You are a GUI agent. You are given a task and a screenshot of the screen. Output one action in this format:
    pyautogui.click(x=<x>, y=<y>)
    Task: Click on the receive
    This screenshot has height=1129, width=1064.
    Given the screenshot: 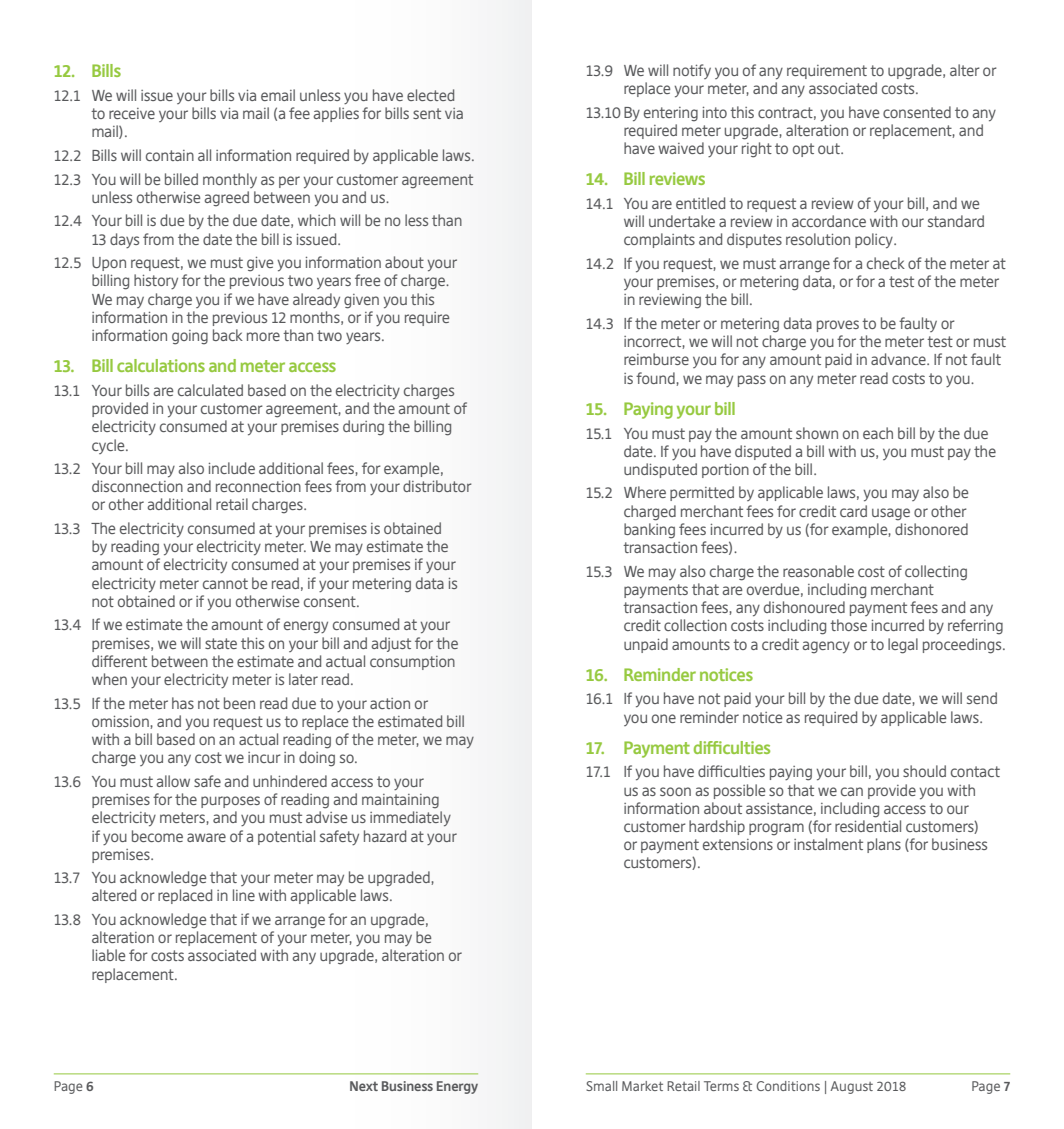 What is the action you would take?
    pyautogui.click(x=132, y=113)
